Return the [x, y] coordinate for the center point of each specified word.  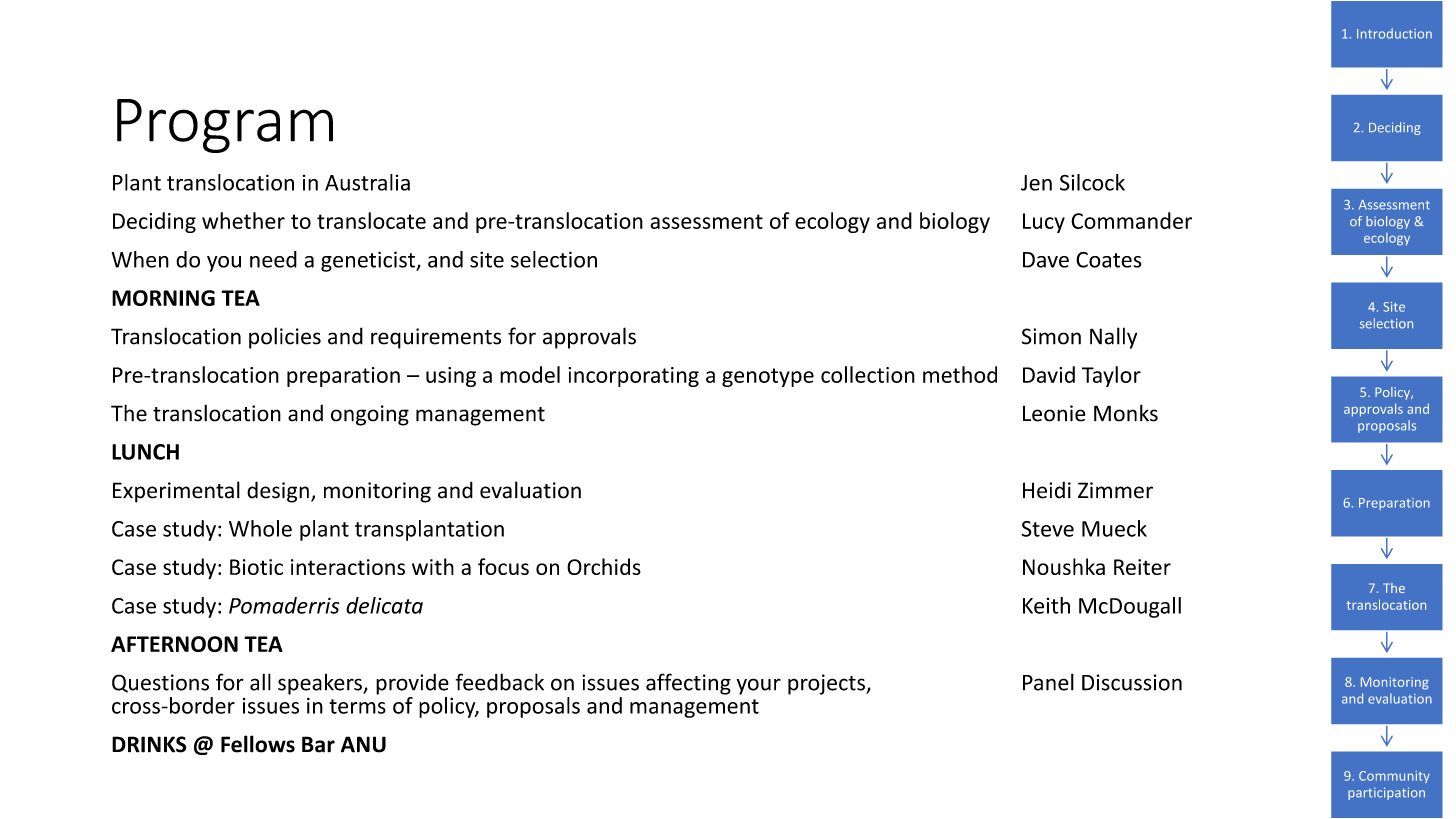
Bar [318, 744]
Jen [1036, 183]
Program [225, 126]
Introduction [1394, 33]
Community [1394, 777]
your [759, 686]
